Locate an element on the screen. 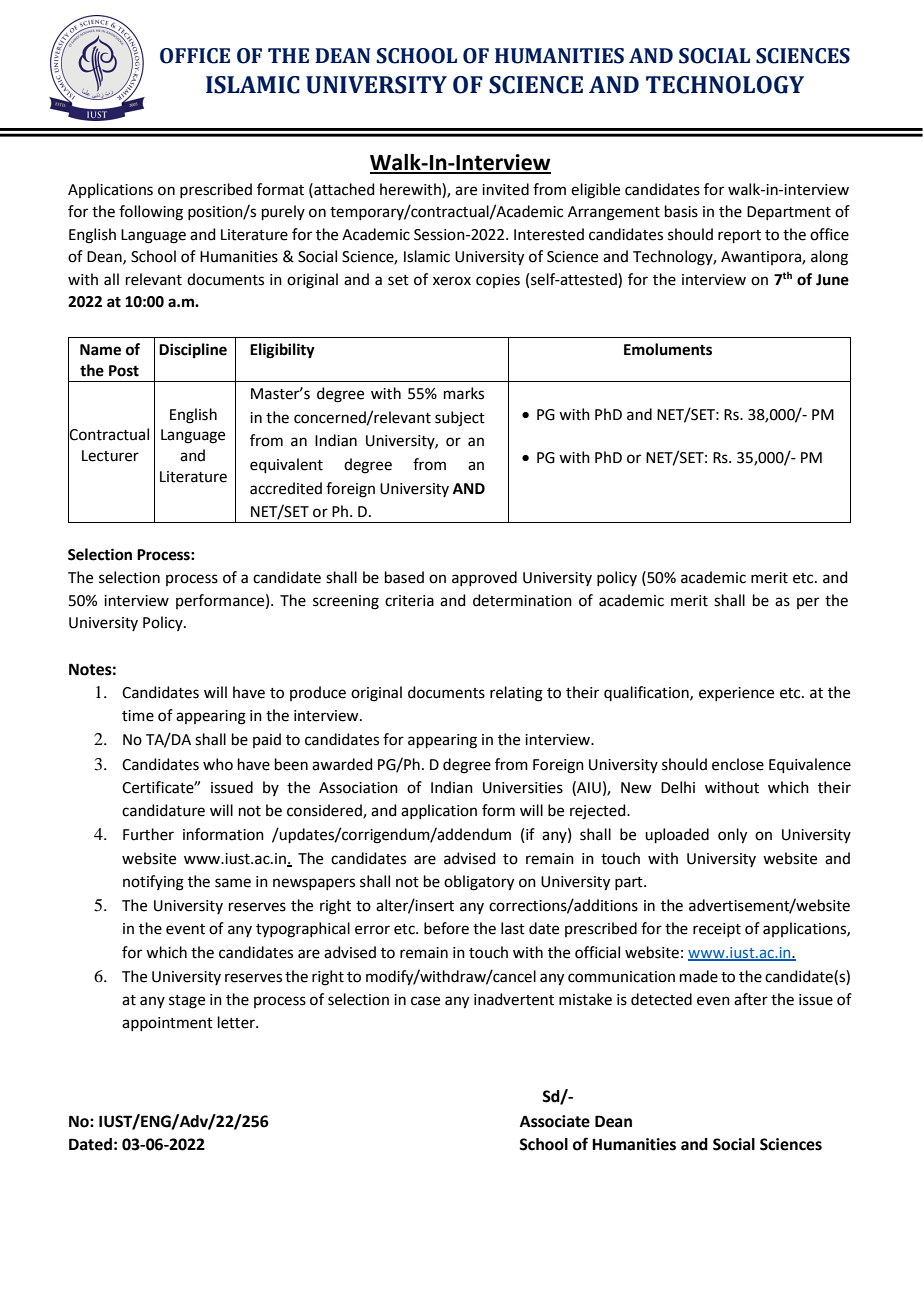 Image resolution: width=924 pixels, height=1308 pixels. accredited is located at coordinates (286, 488).
